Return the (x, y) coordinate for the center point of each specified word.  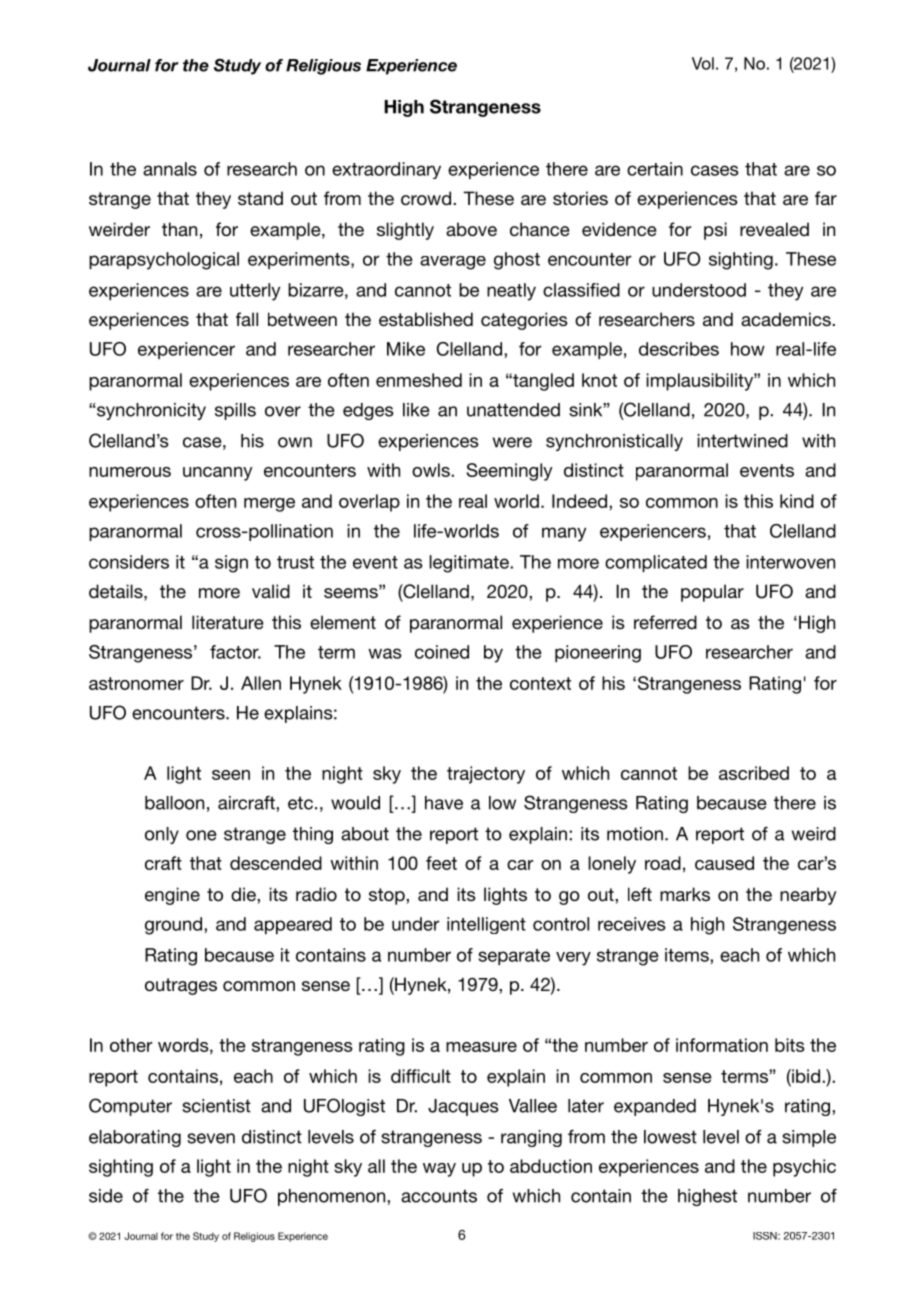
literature (228, 622)
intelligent (486, 925)
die (244, 894)
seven (211, 1138)
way (439, 1170)
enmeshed (419, 380)
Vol (703, 63)
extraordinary (386, 170)
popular (712, 593)
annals (170, 169)
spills (235, 411)
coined (442, 652)
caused (724, 863)
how (748, 349)
